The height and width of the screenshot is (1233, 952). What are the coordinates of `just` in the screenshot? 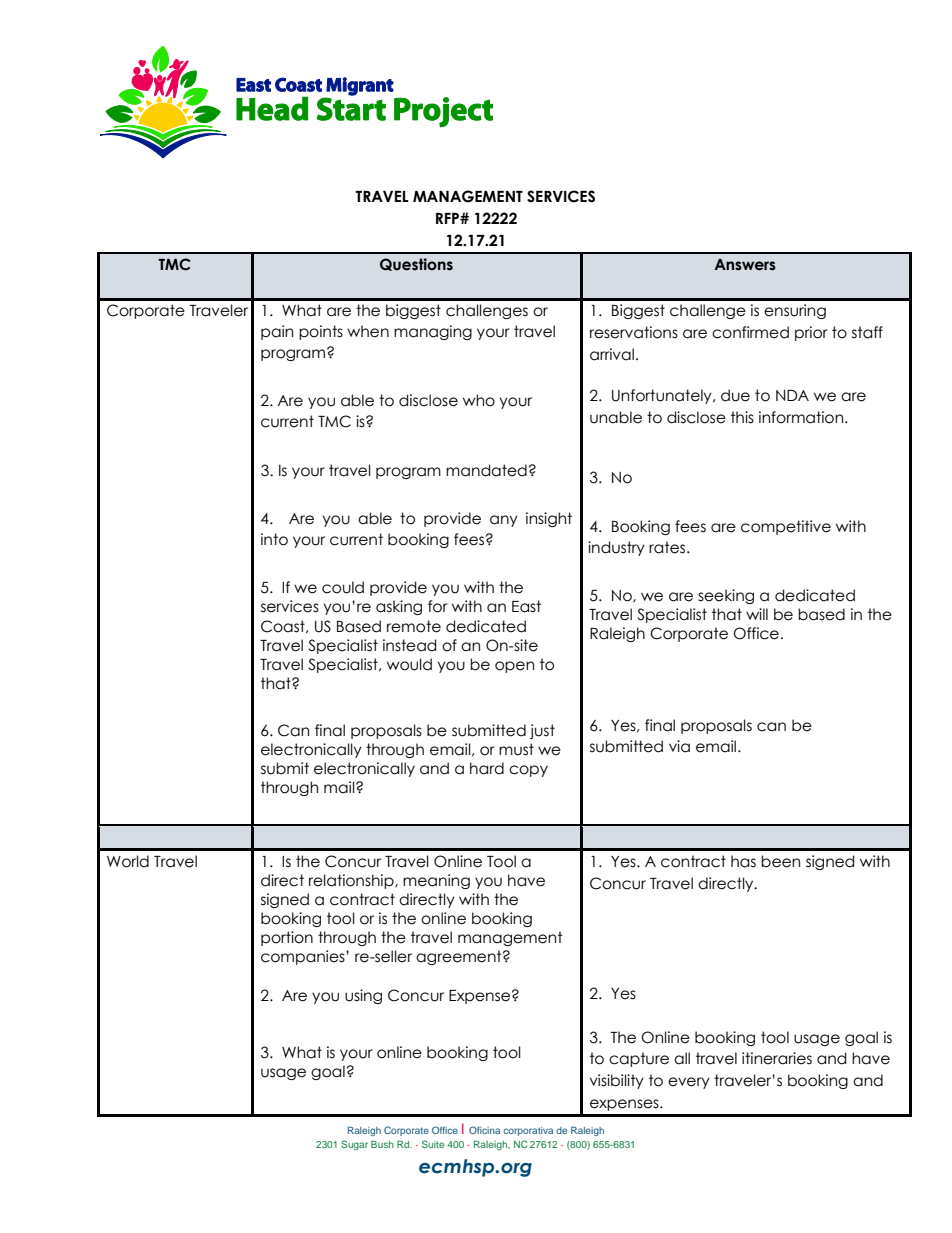 It's located at (542, 731).
